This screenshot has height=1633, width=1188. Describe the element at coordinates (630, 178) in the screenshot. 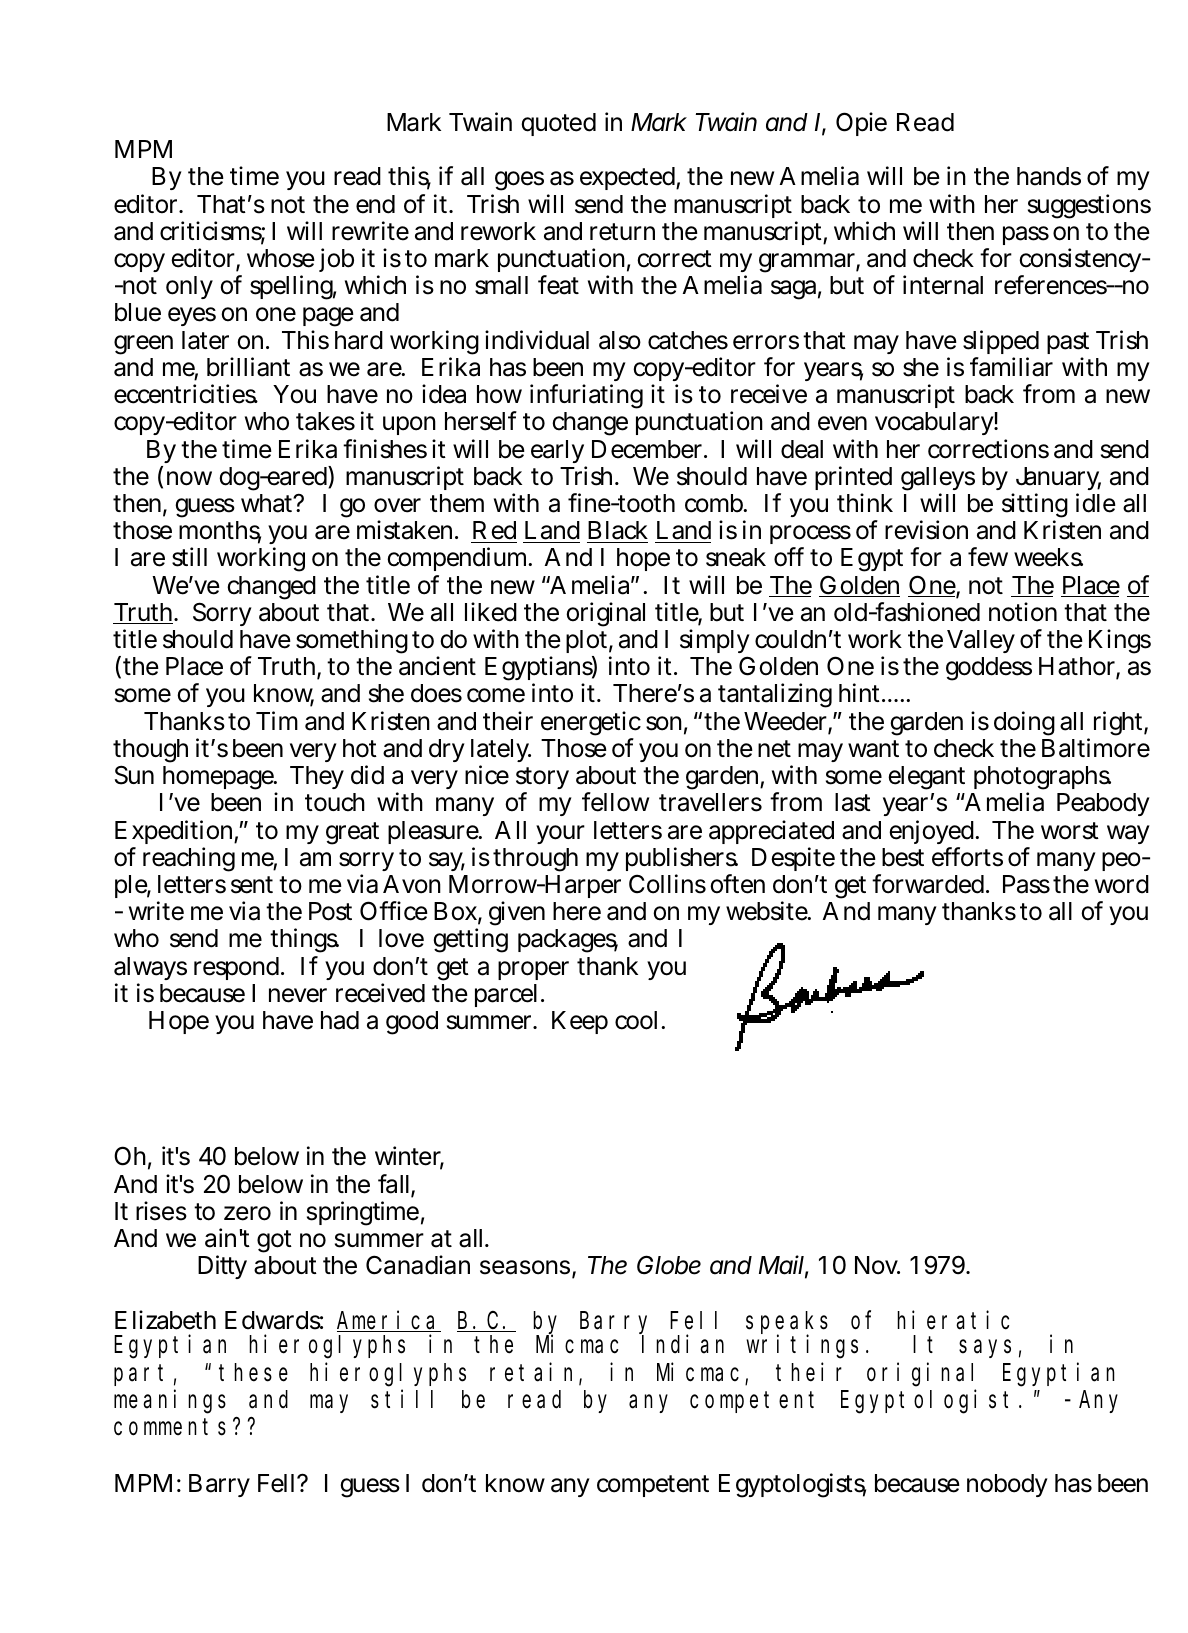

I see `expected` at that location.
